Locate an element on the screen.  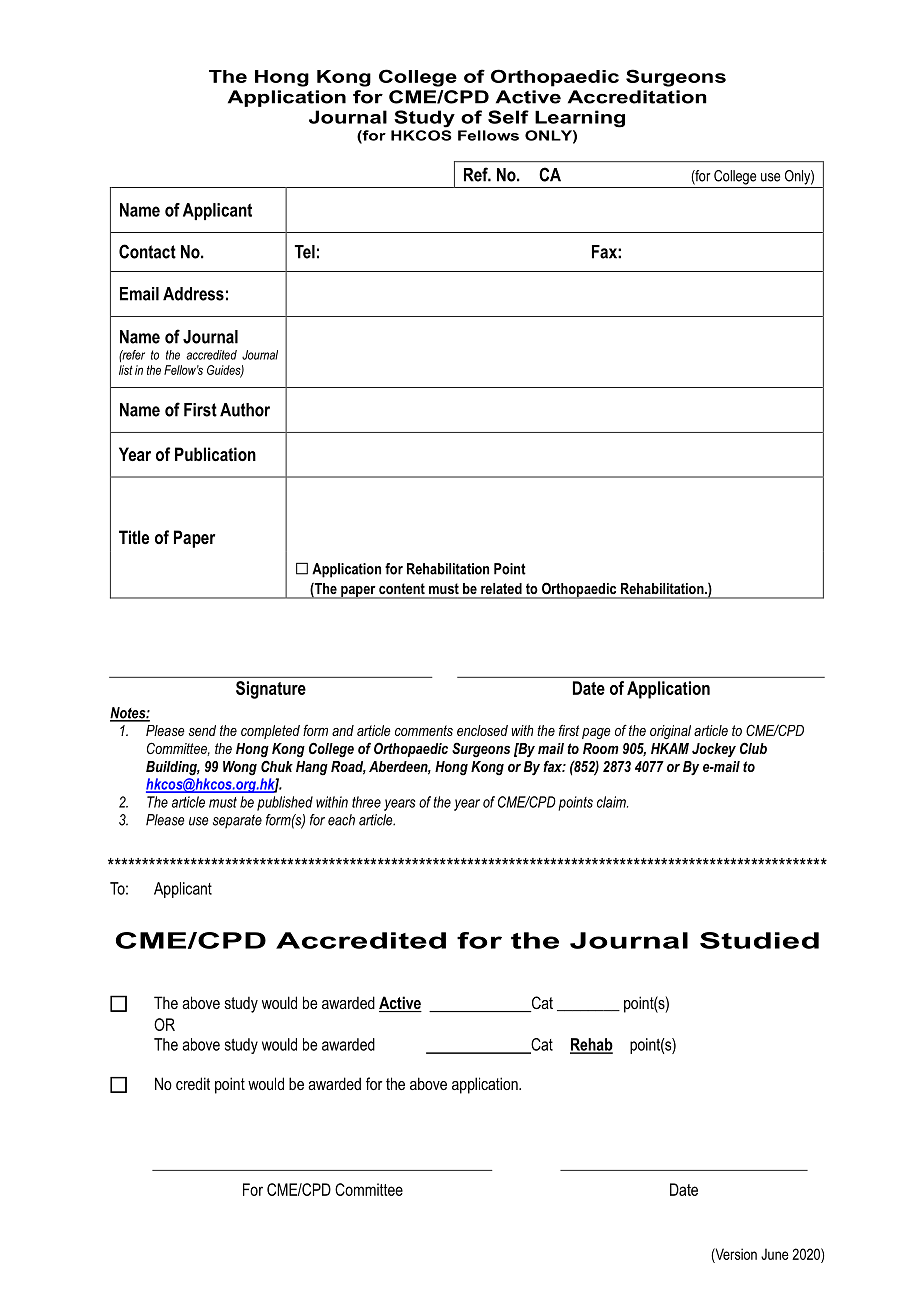
each is located at coordinates (341, 820).
